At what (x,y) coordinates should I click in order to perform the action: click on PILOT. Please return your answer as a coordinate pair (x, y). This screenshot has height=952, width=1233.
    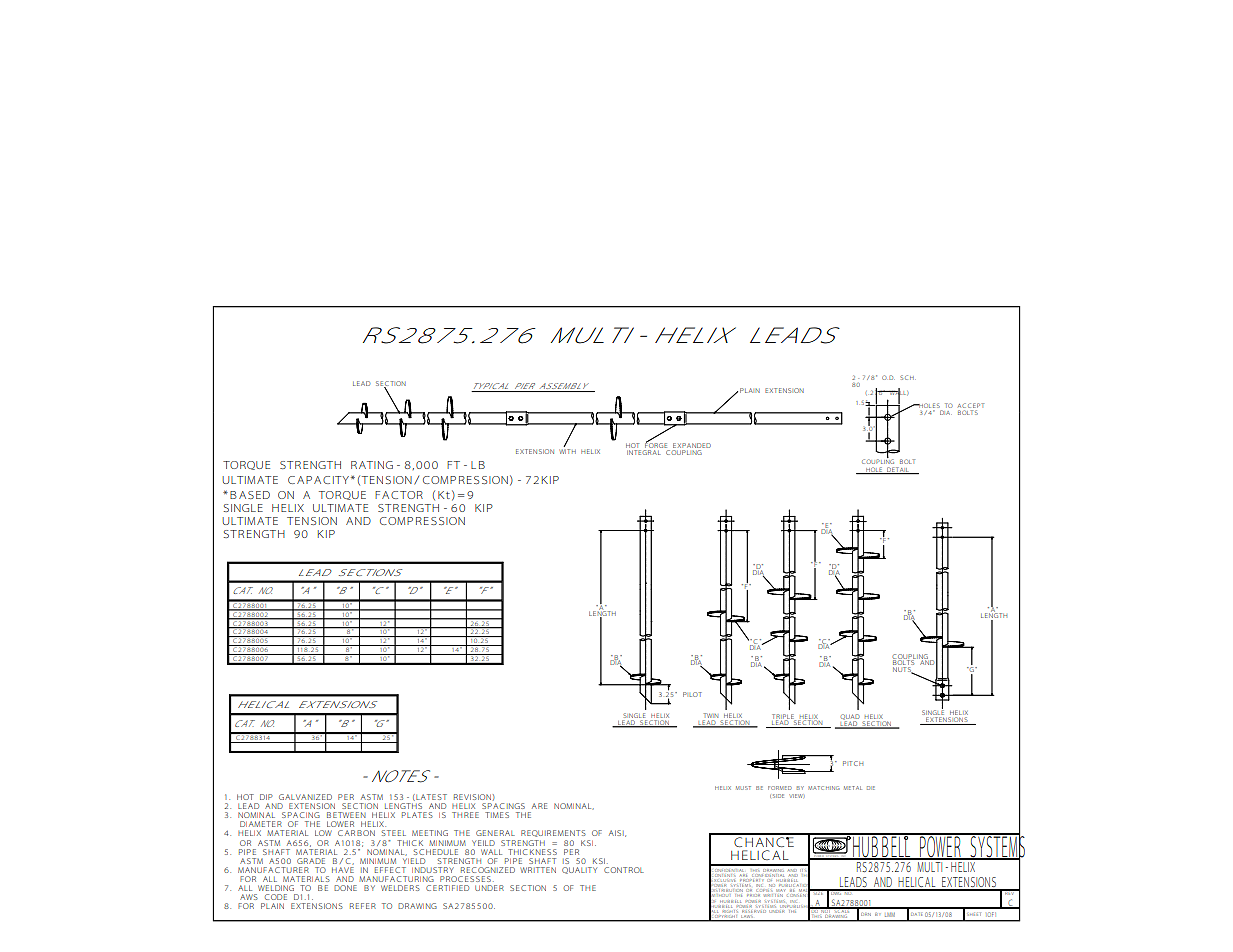
    Looking at the image, I should click on (692, 694).
